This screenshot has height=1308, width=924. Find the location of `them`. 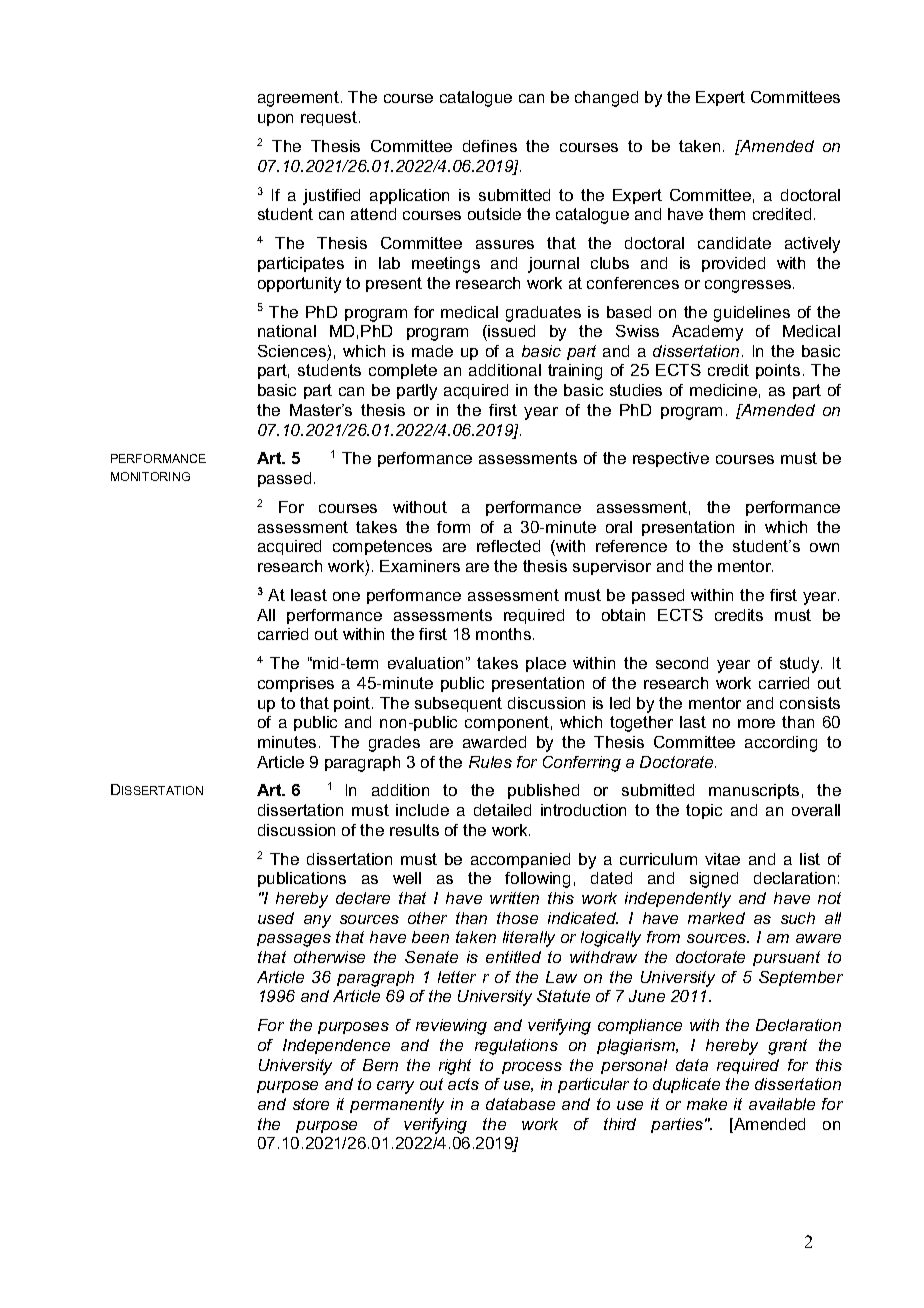

them is located at coordinates (727, 214).
